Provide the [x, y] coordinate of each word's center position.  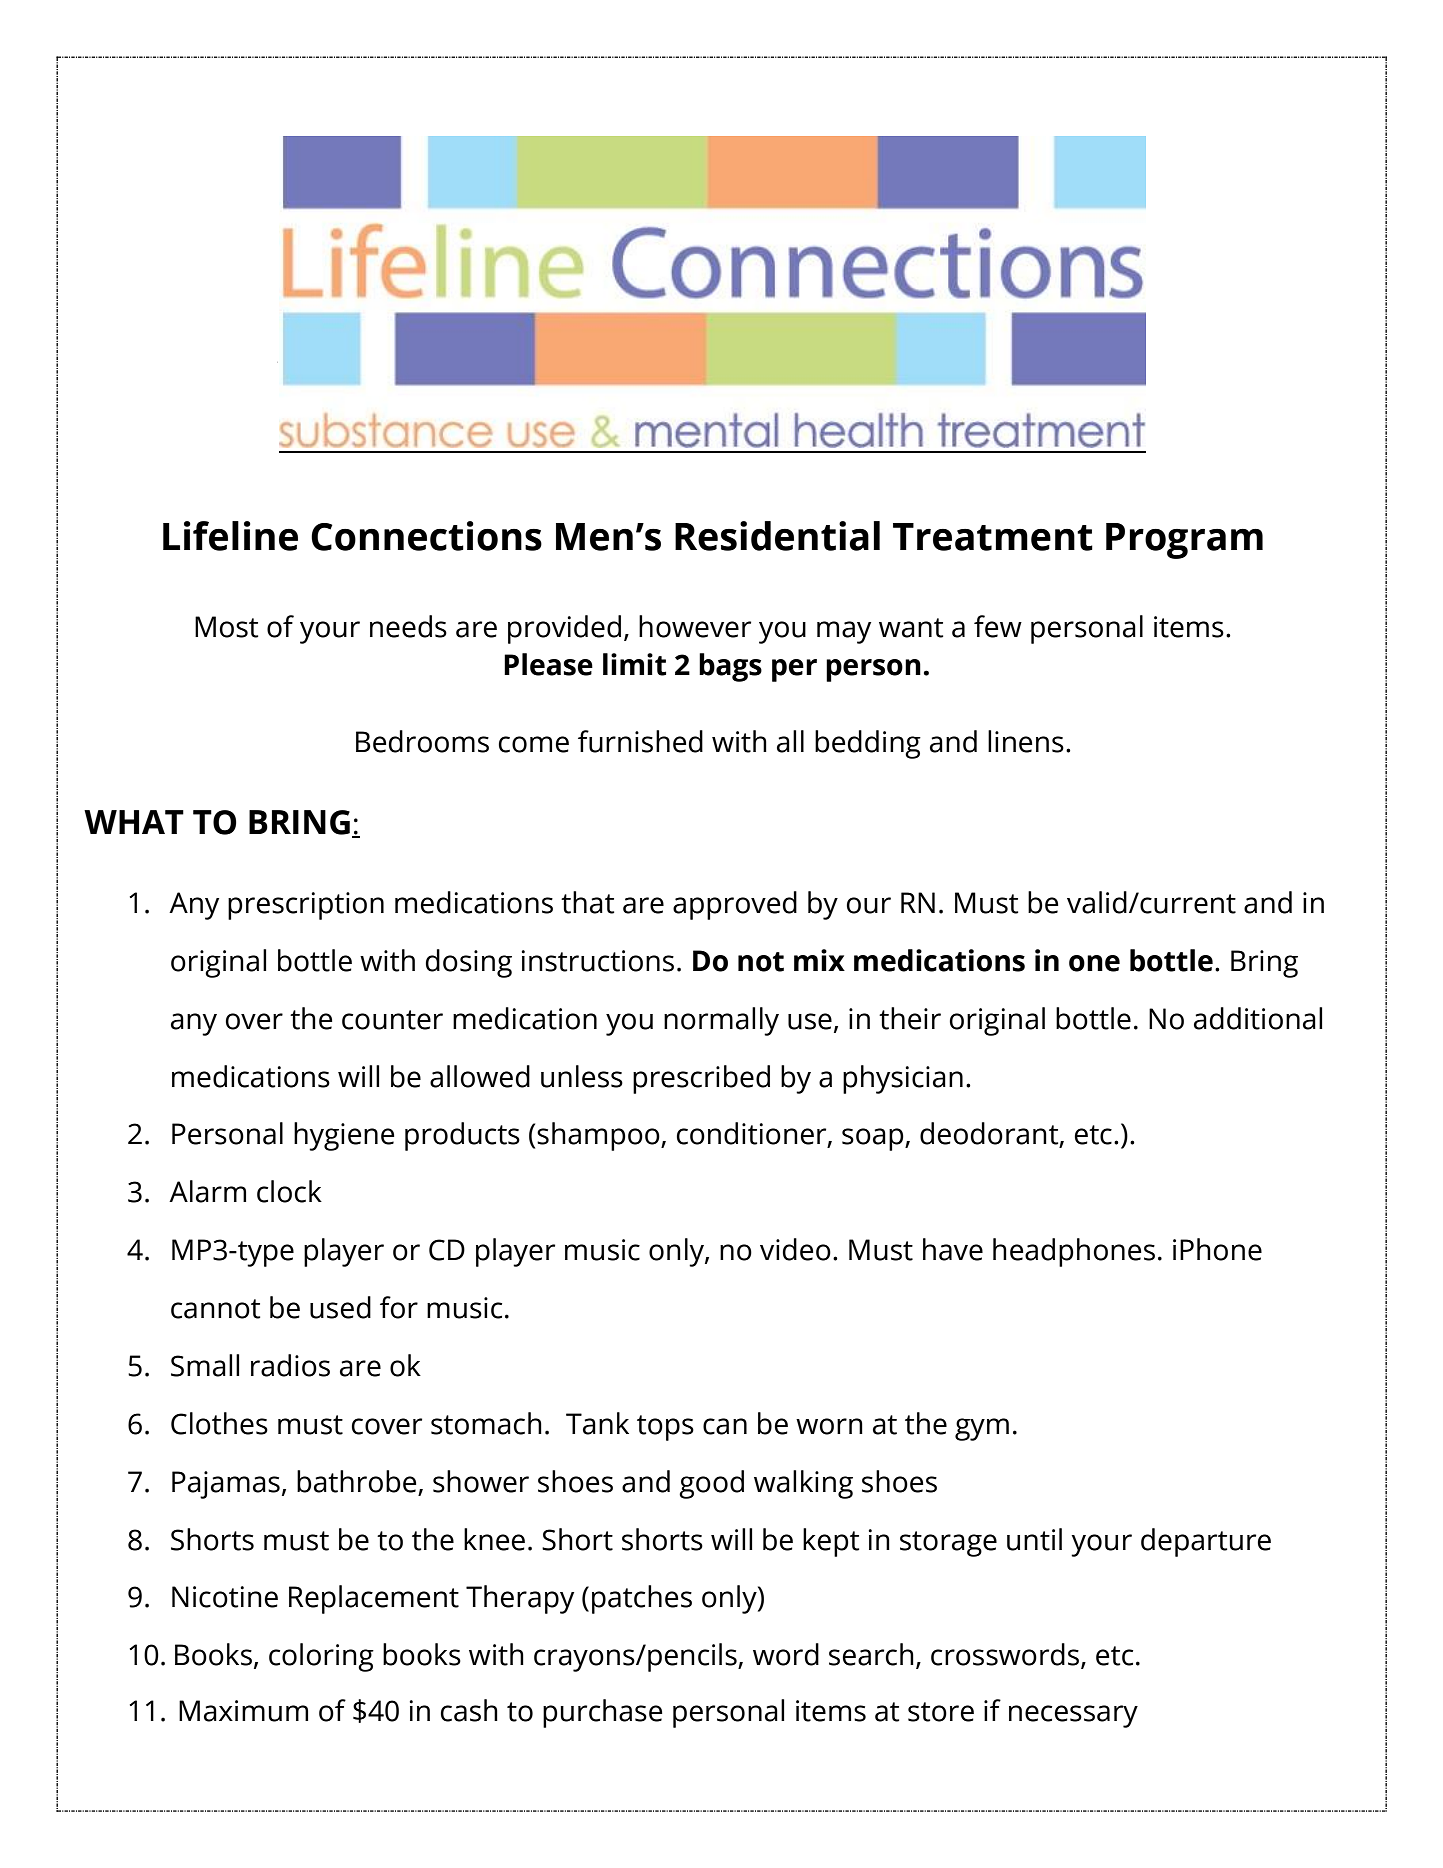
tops [665, 1428]
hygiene [344, 1136]
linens [1026, 741]
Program [1184, 541]
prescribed [701, 1079]
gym [982, 1429]
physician [903, 1079]
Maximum [243, 1711]
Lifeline [230, 536]
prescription [306, 906]
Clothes [219, 1423]
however [695, 626]
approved [735, 905]
